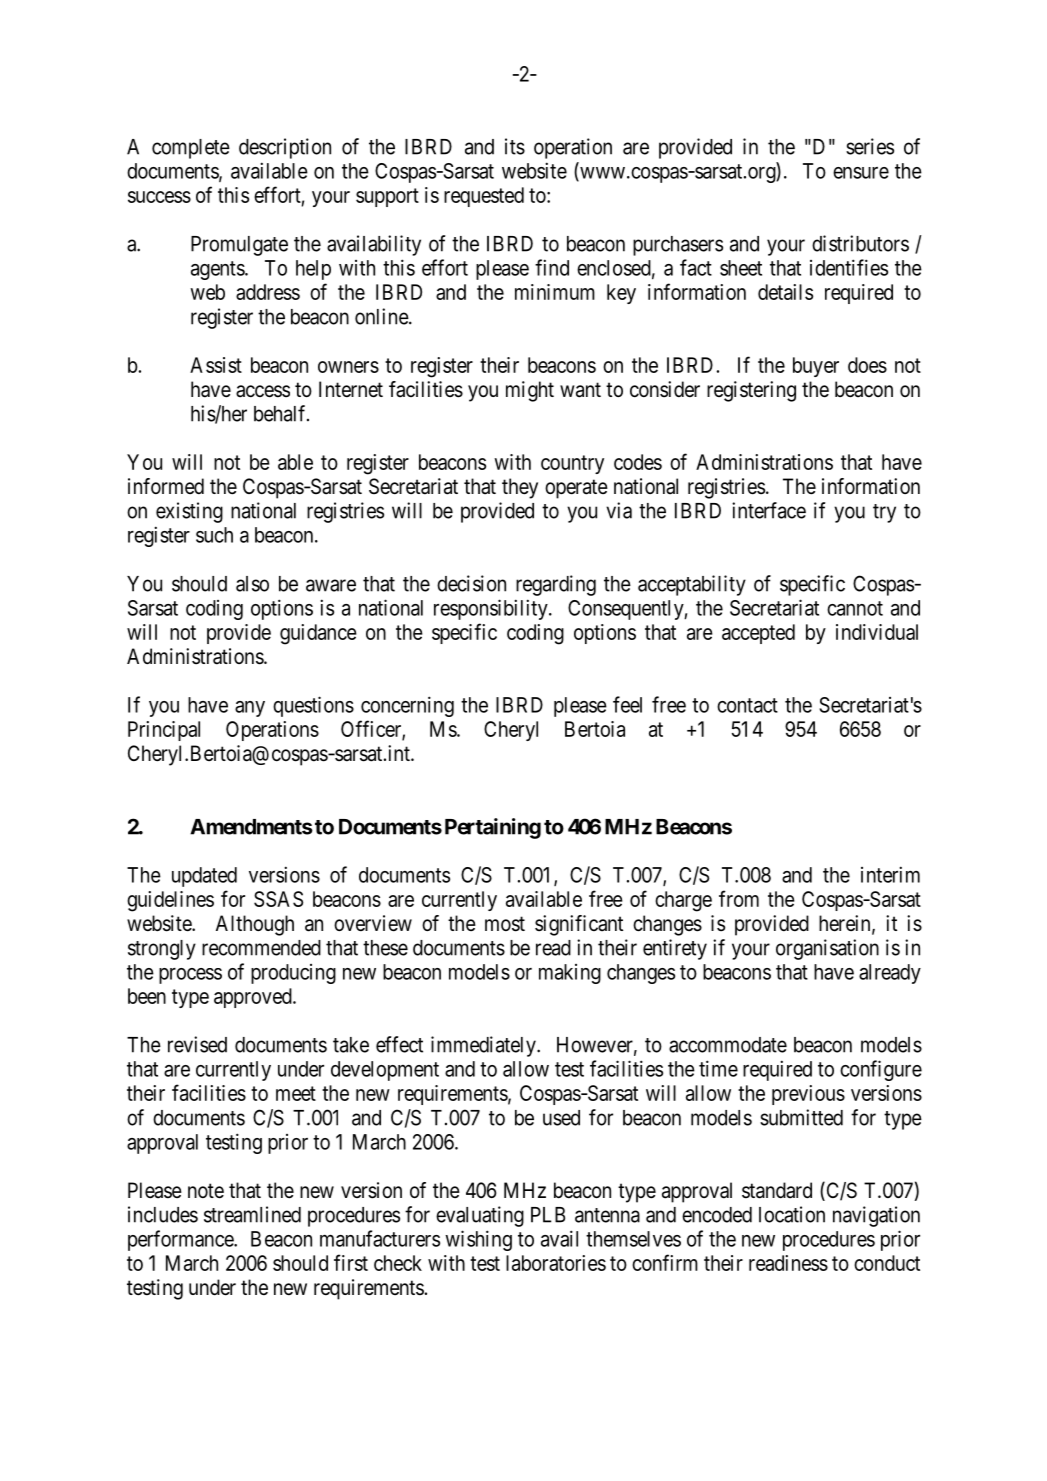 The image size is (1047, 1481). What do you see at coordinates (261, 948) in the image?
I see `recommended` at bounding box center [261, 948].
